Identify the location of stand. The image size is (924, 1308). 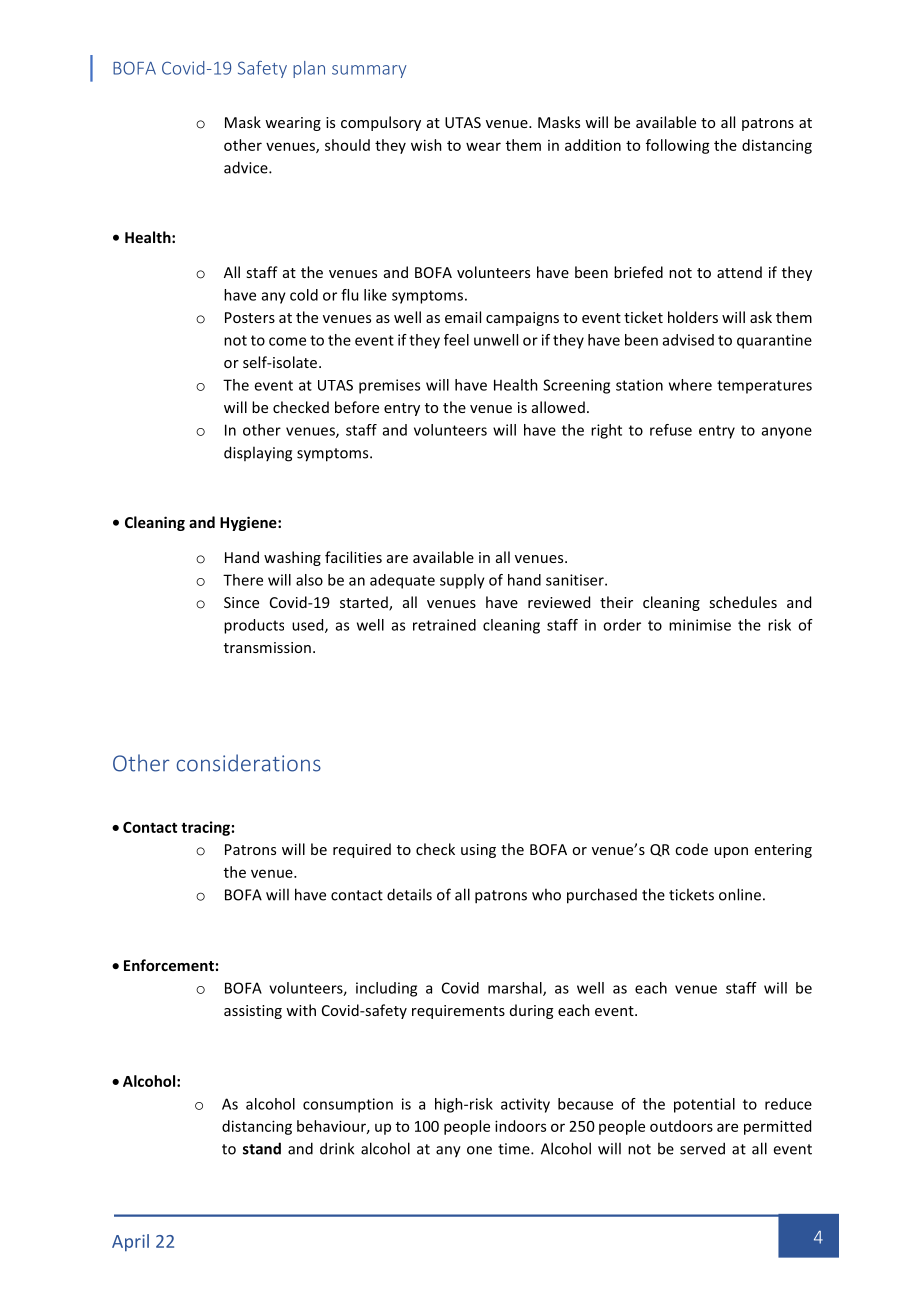
(262, 1148).
